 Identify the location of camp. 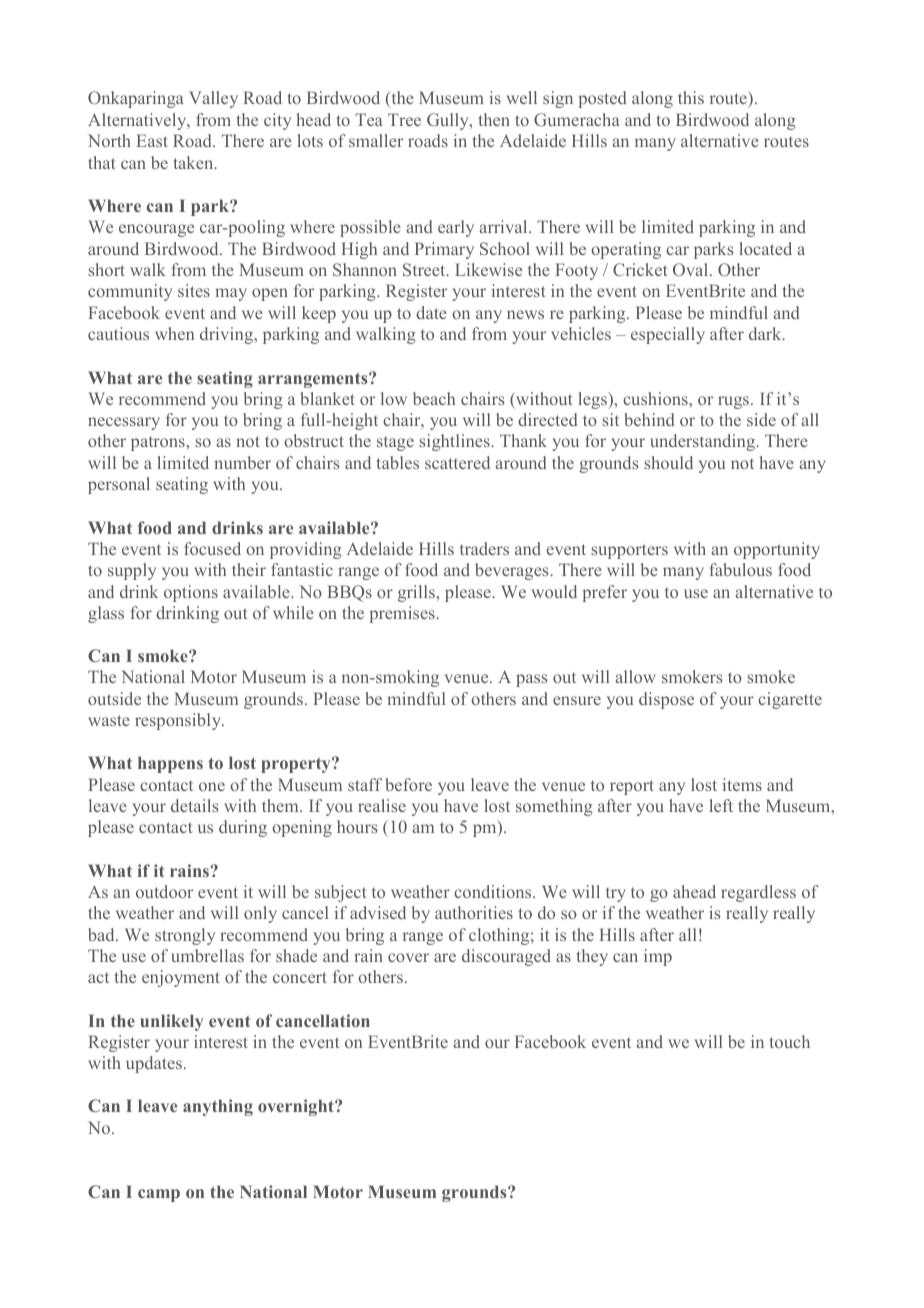
(159, 1195).
